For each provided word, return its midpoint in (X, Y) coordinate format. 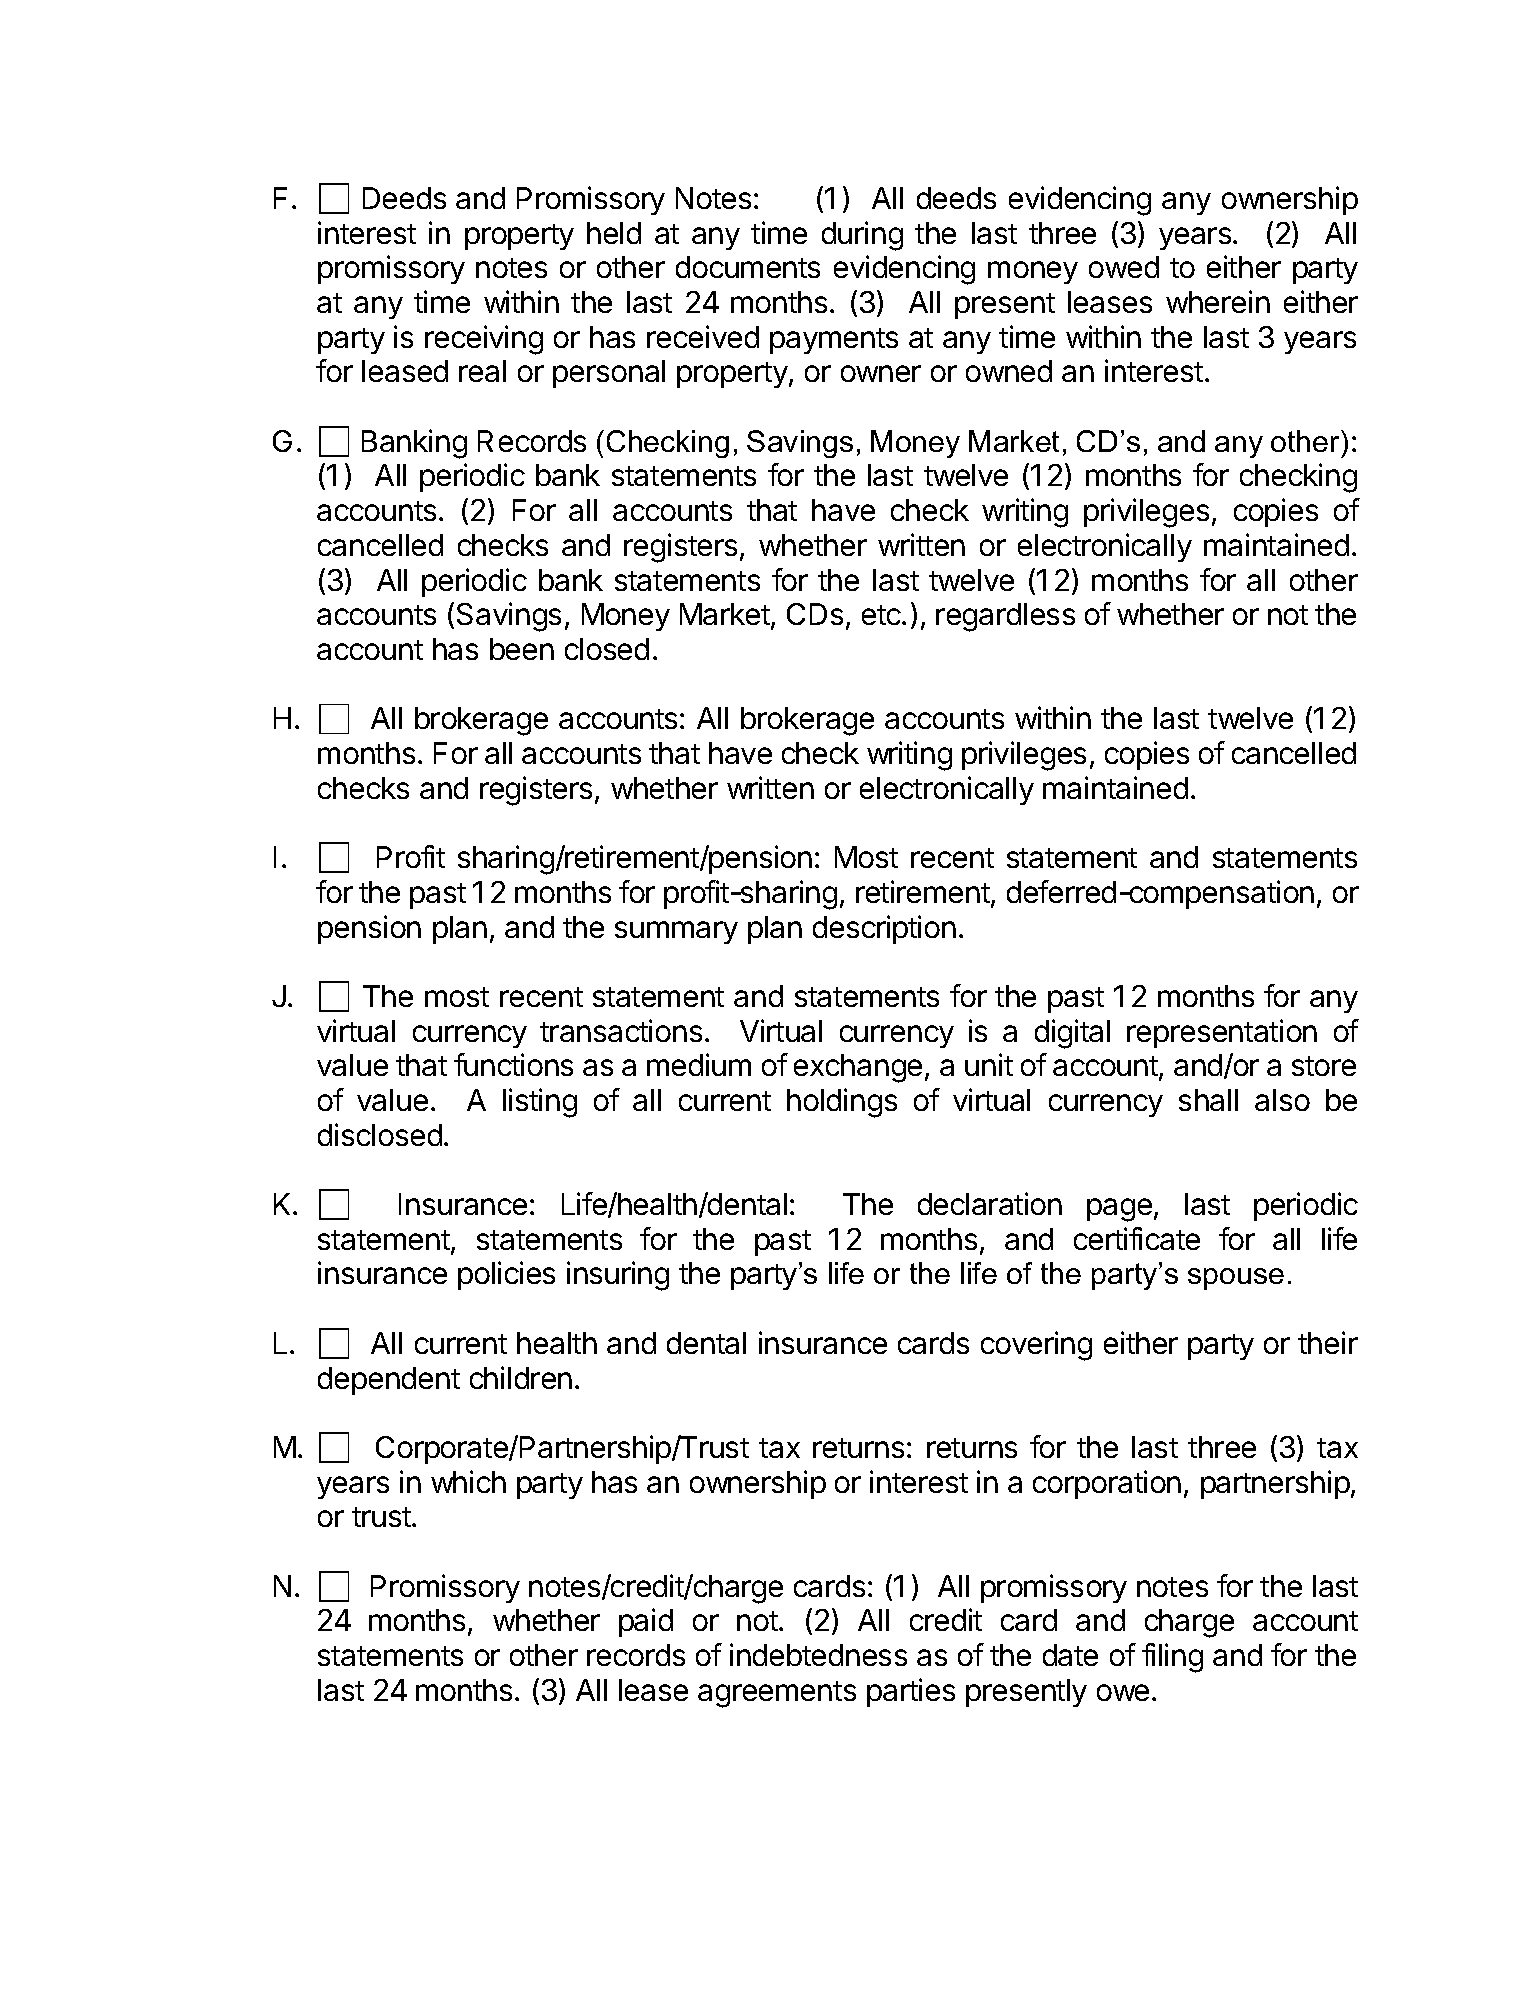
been (522, 649)
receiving (484, 340)
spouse (1236, 1279)
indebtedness (818, 1654)
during (862, 236)
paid (646, 1622)
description (884, 929)
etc (882, 615)
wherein (1218, 301)
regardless (1005, 617)
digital (1072, 1034)
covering (1036, 1346)
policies (506, 1275)
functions (513, 1064)
